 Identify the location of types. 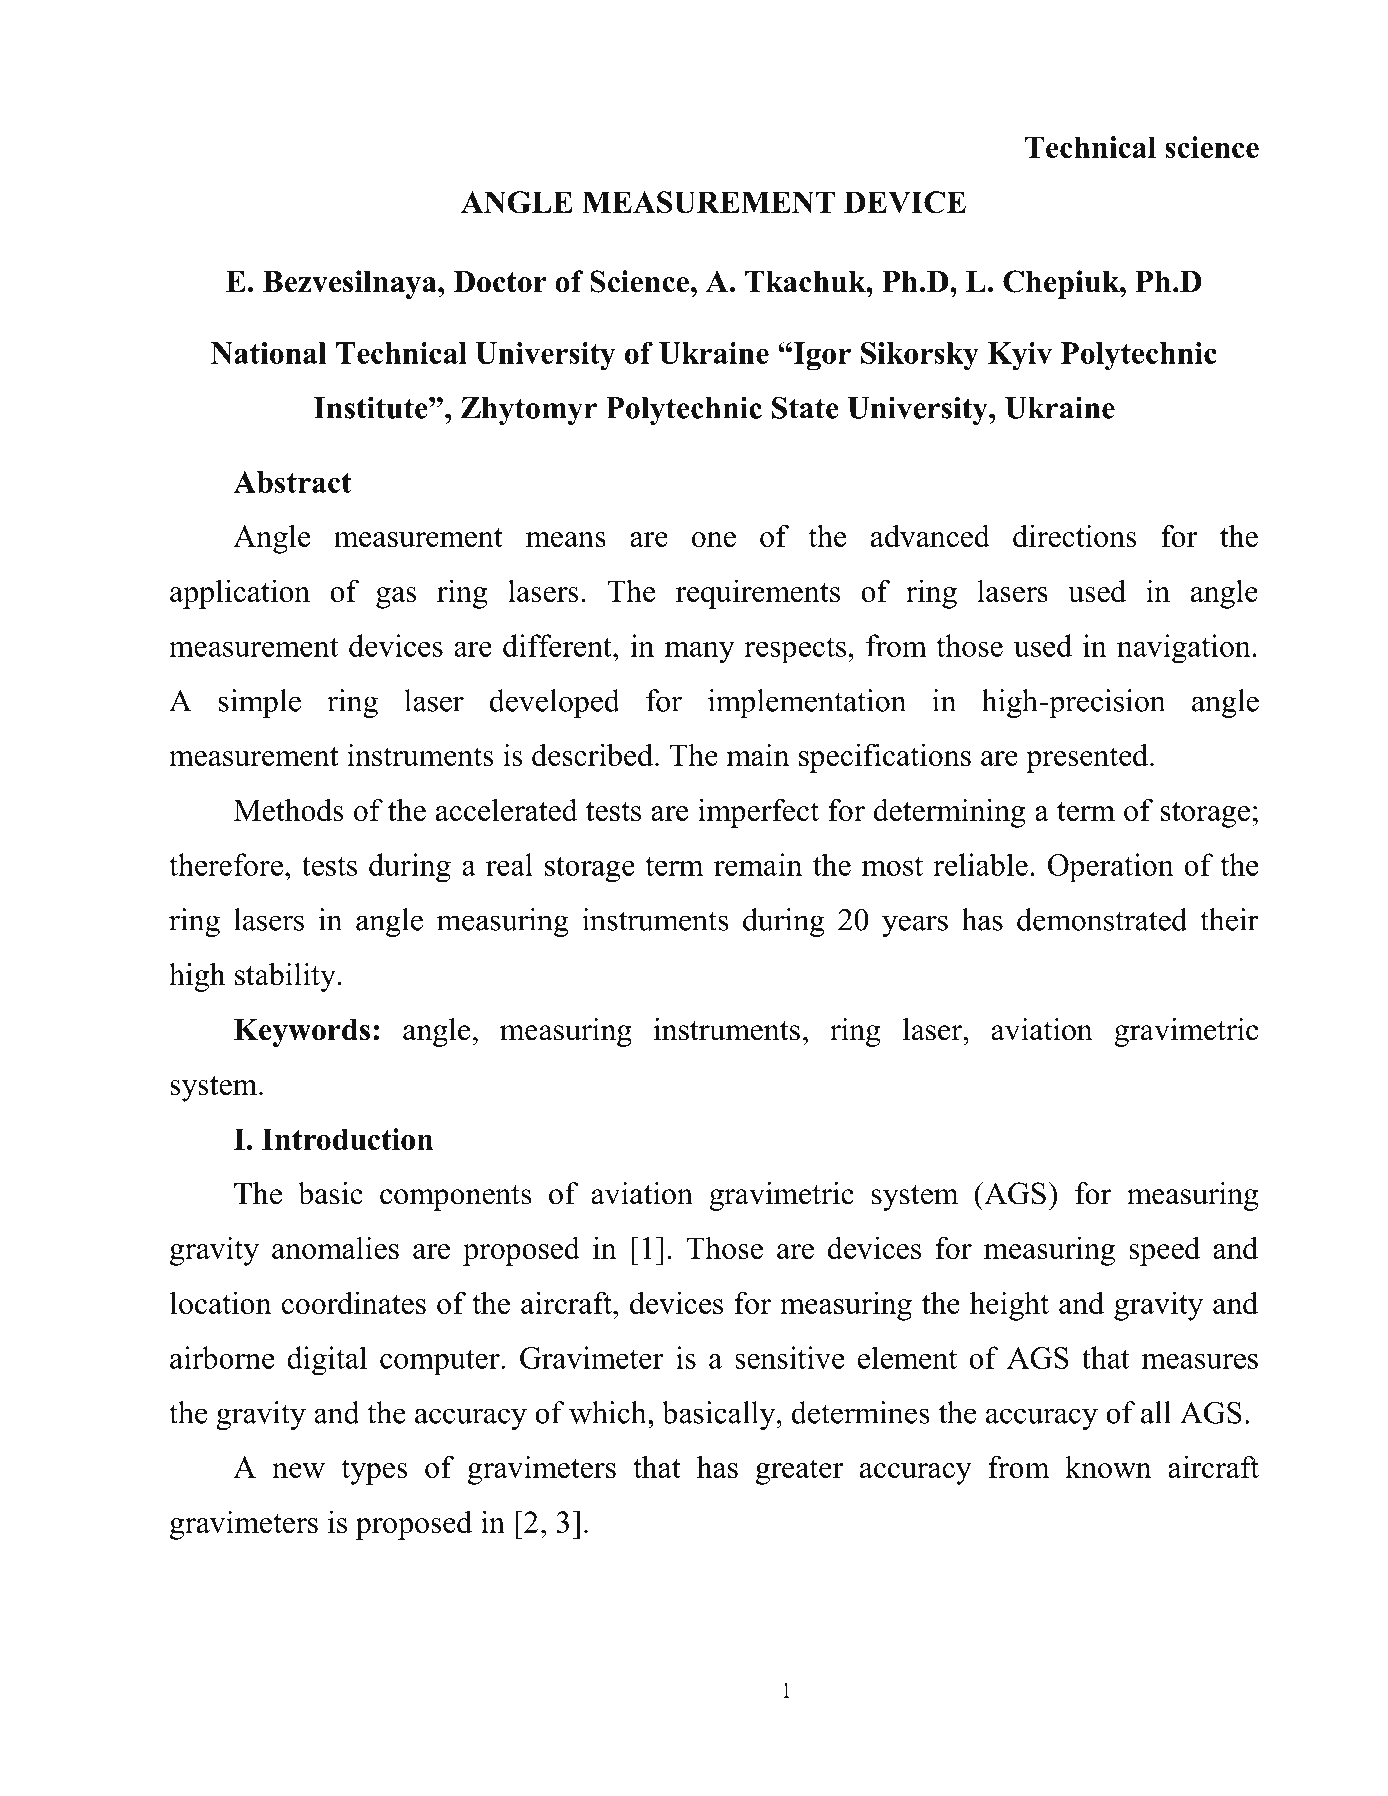
(374, 1472).
